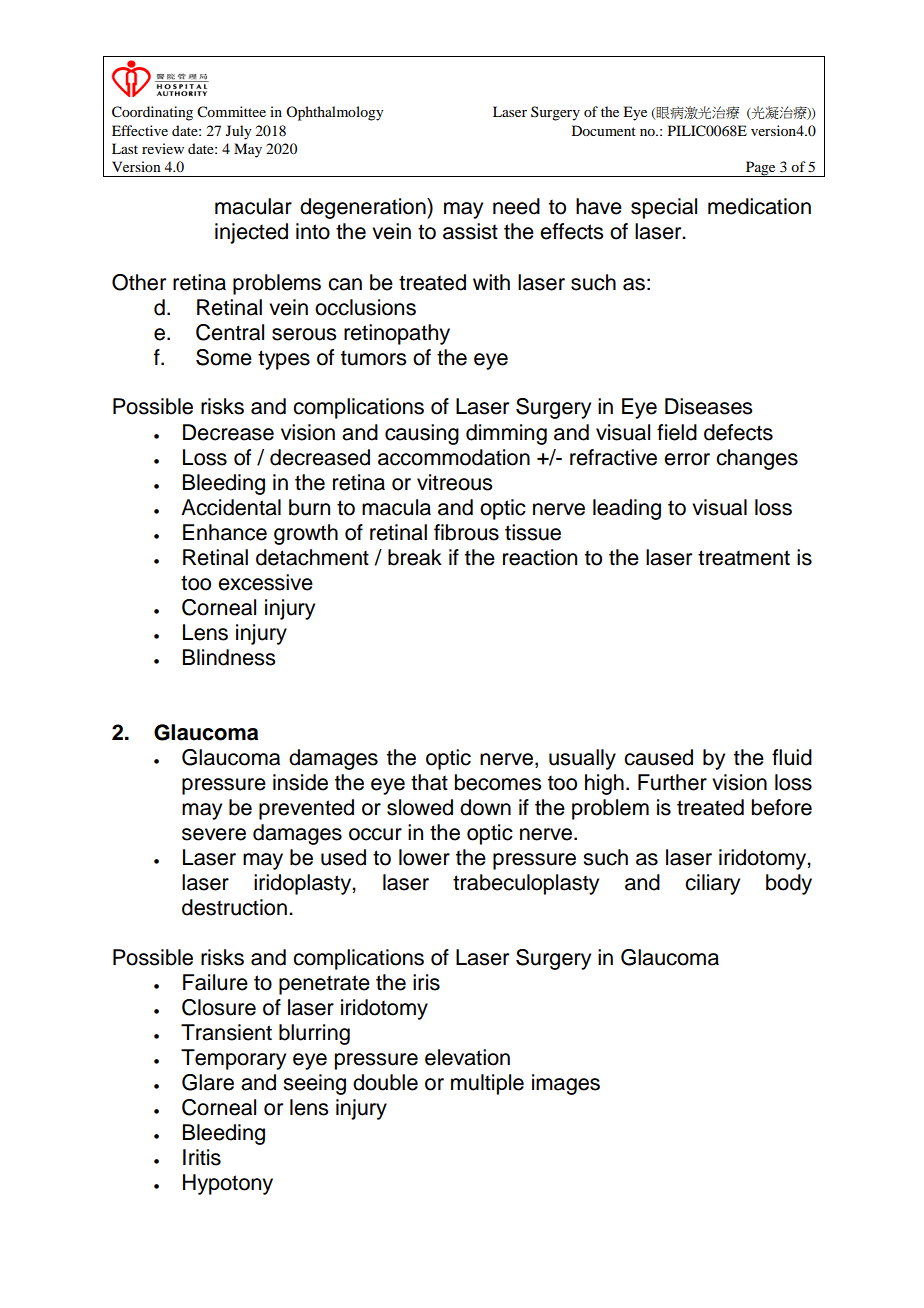 The image size is (924, 1308). I want to click on July, so click(238, 132).
